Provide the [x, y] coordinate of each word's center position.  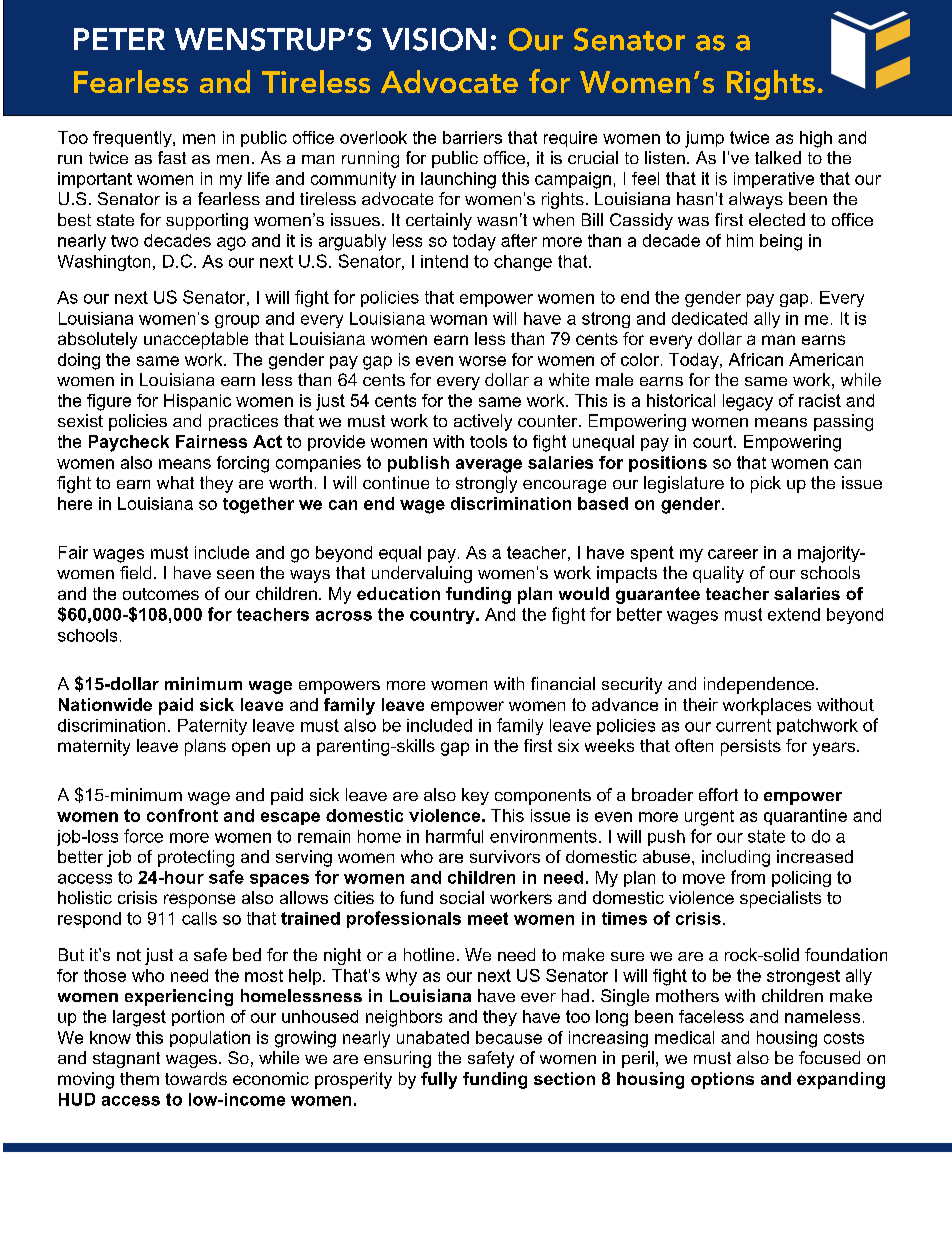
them [139, 1078]
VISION [434, 39]
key [475, 796]
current [743, 725]
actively [483, 422]
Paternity [212, 727]
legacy [748, 402]
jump [704, 139]
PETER [119, 39]
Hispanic [197, 402]
